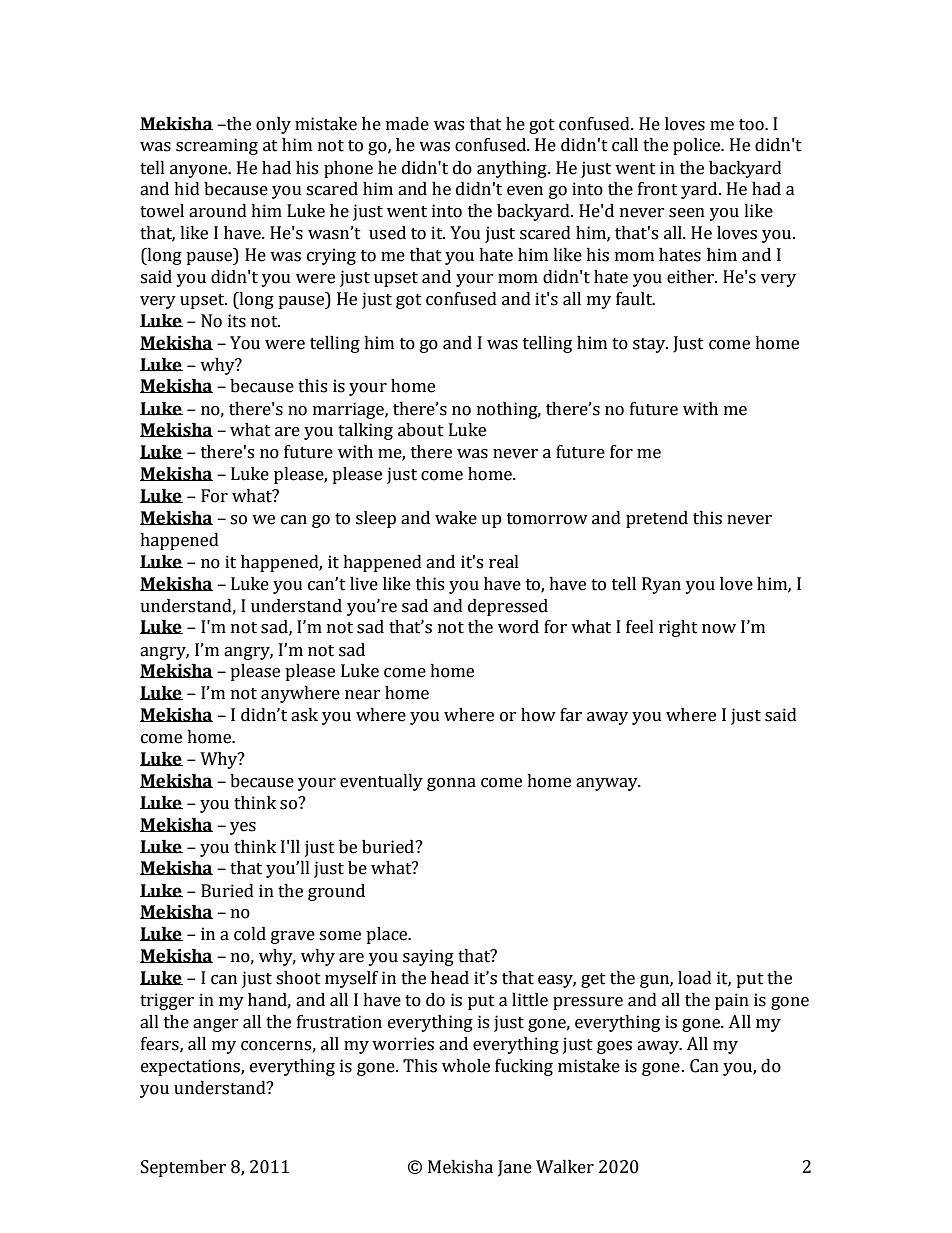 This screenshot has height=1233, width=952. Describe the element at coordinates (678, 628) in the screenshot. I see `right` at that location.
